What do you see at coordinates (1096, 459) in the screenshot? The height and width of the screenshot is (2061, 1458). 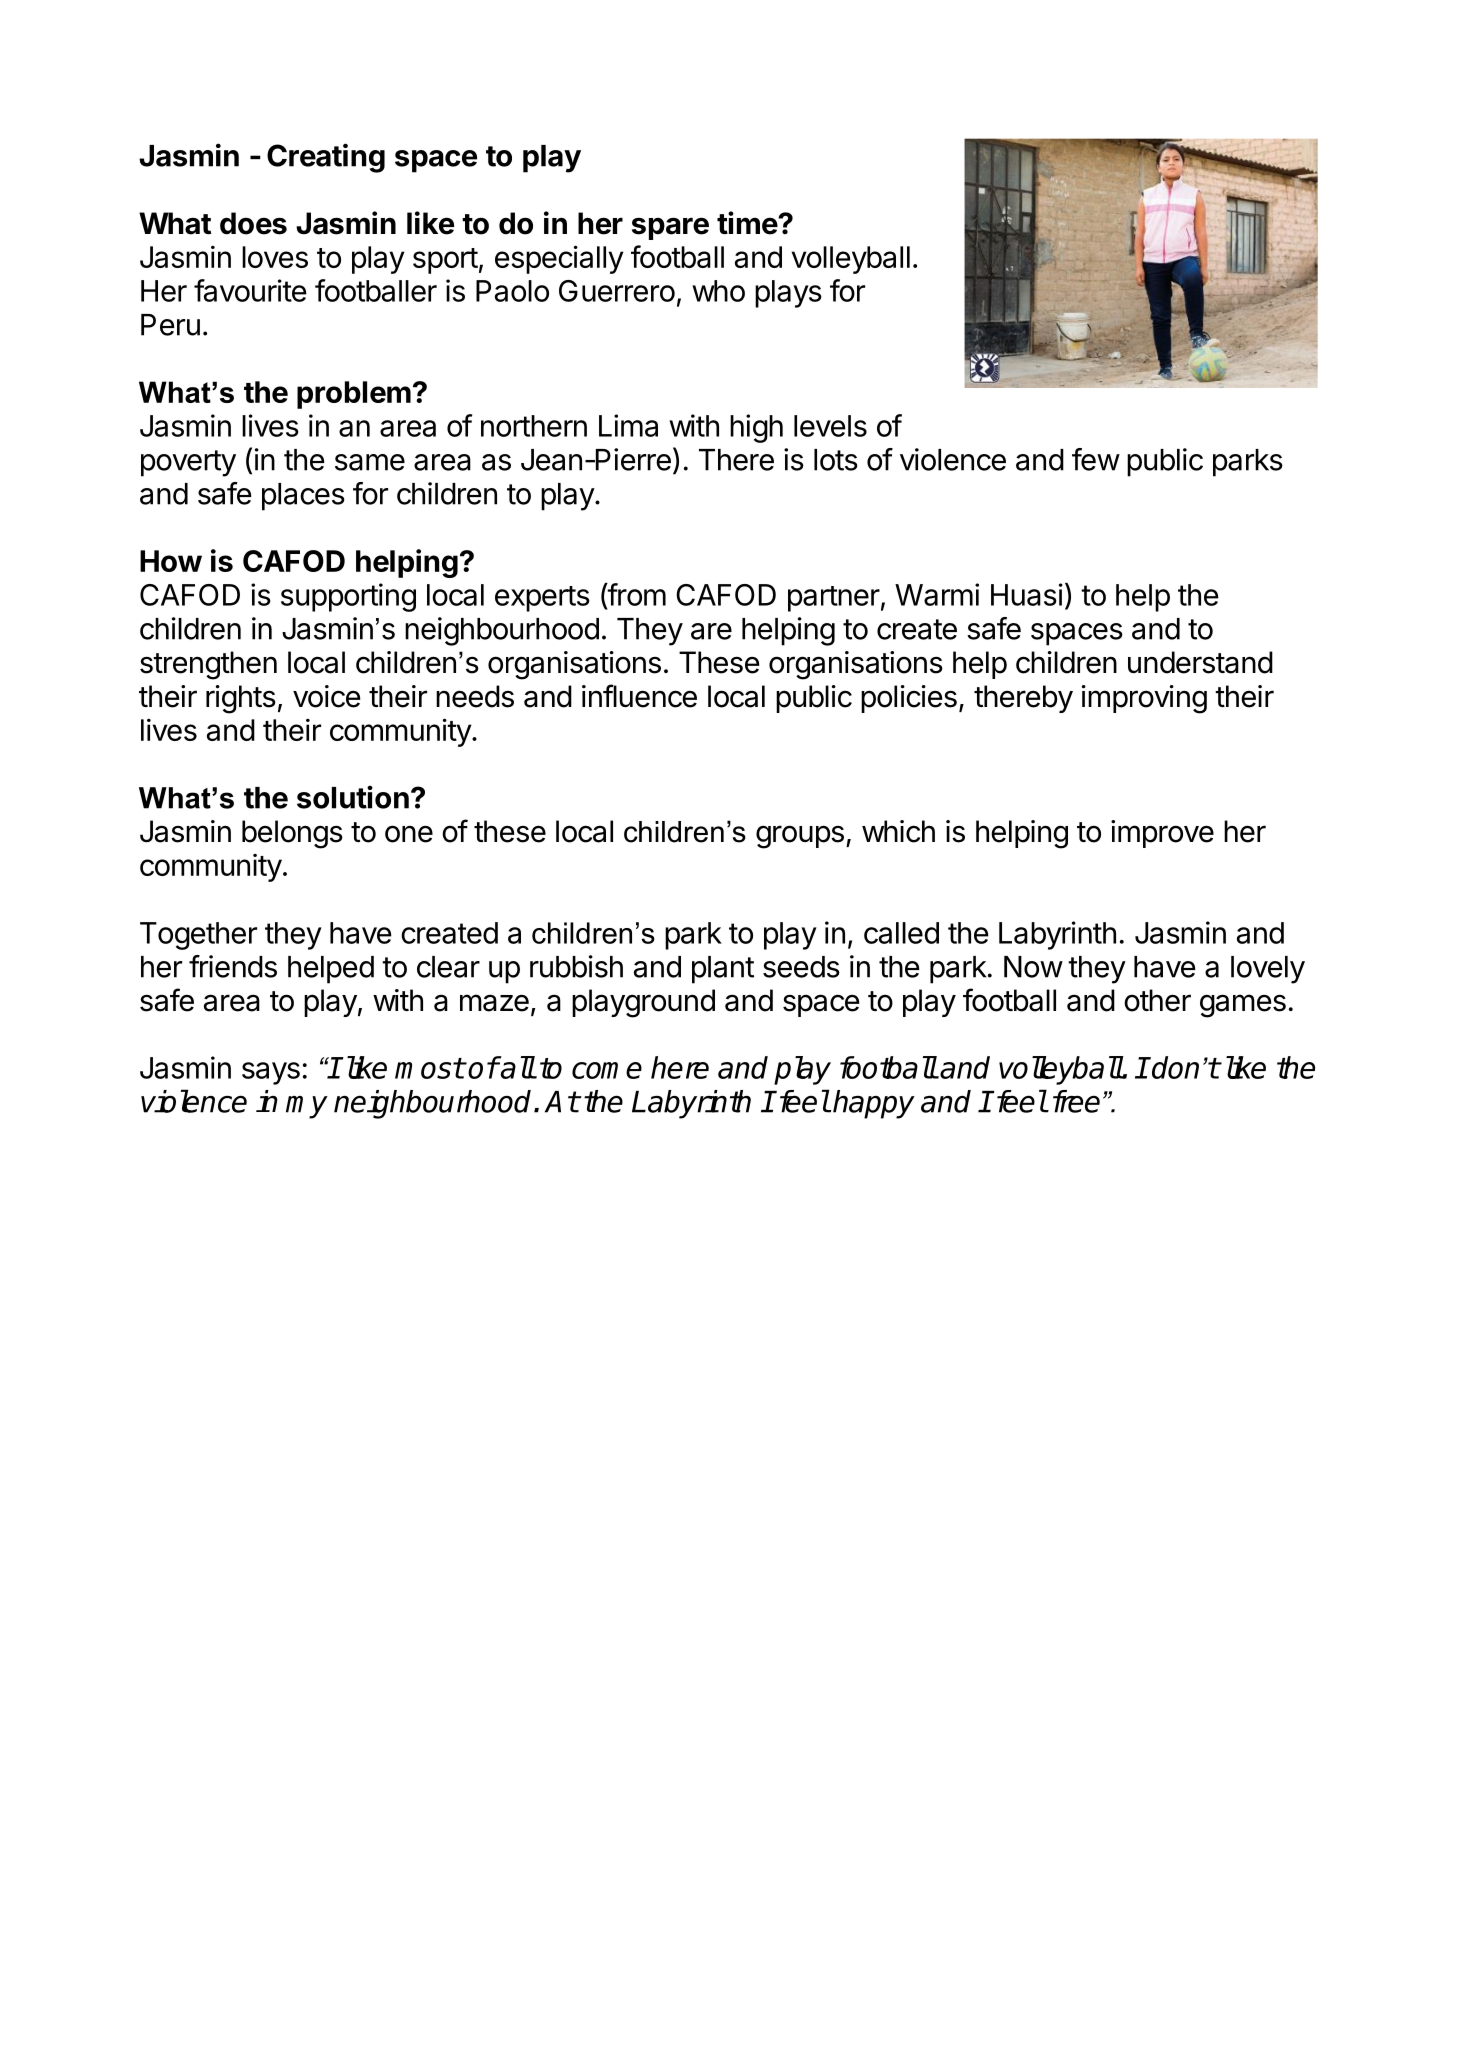 I see `few` at bounding box center [1096, 459].
